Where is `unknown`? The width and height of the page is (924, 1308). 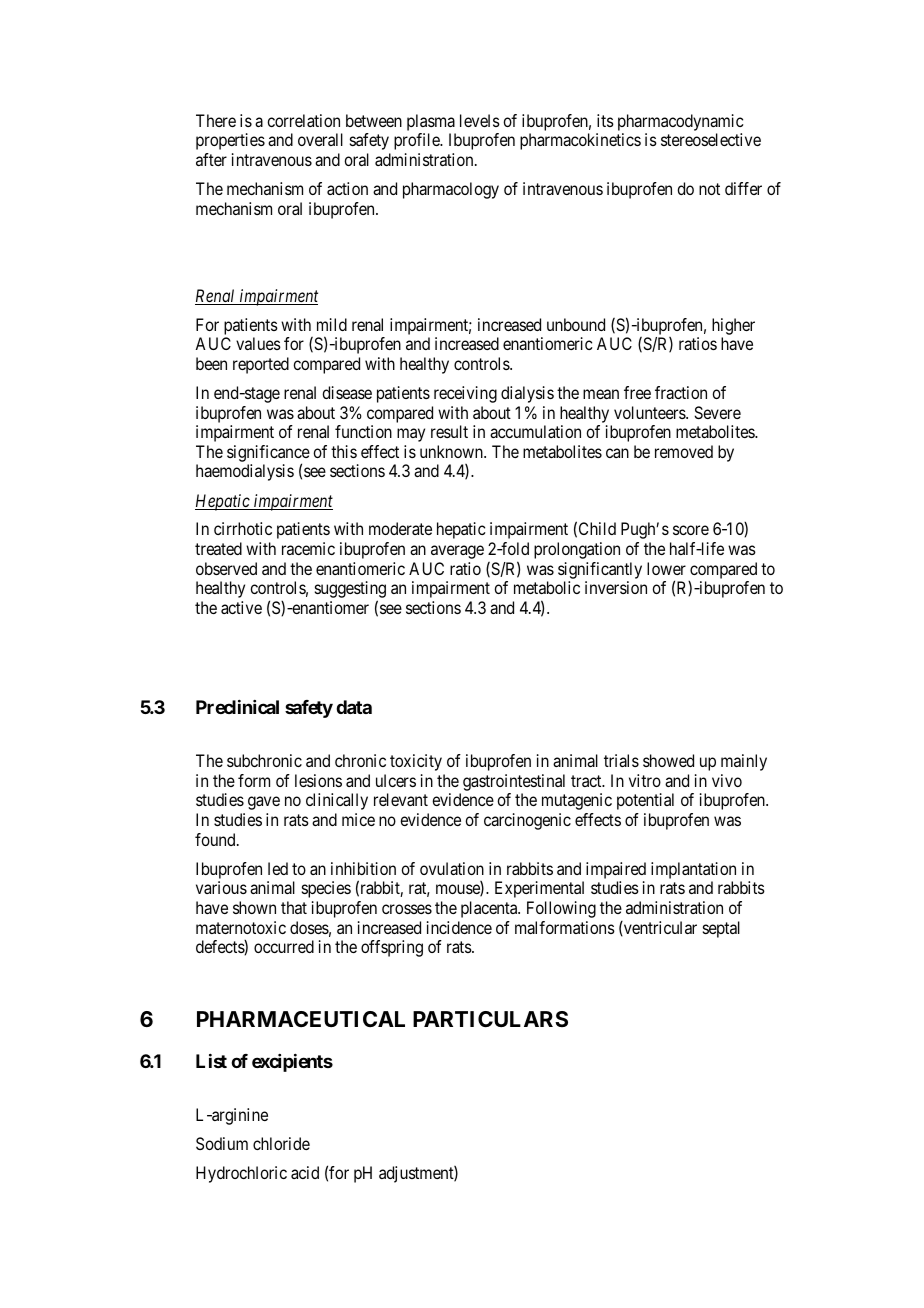
unknown is located at coordinates (452, 451).
